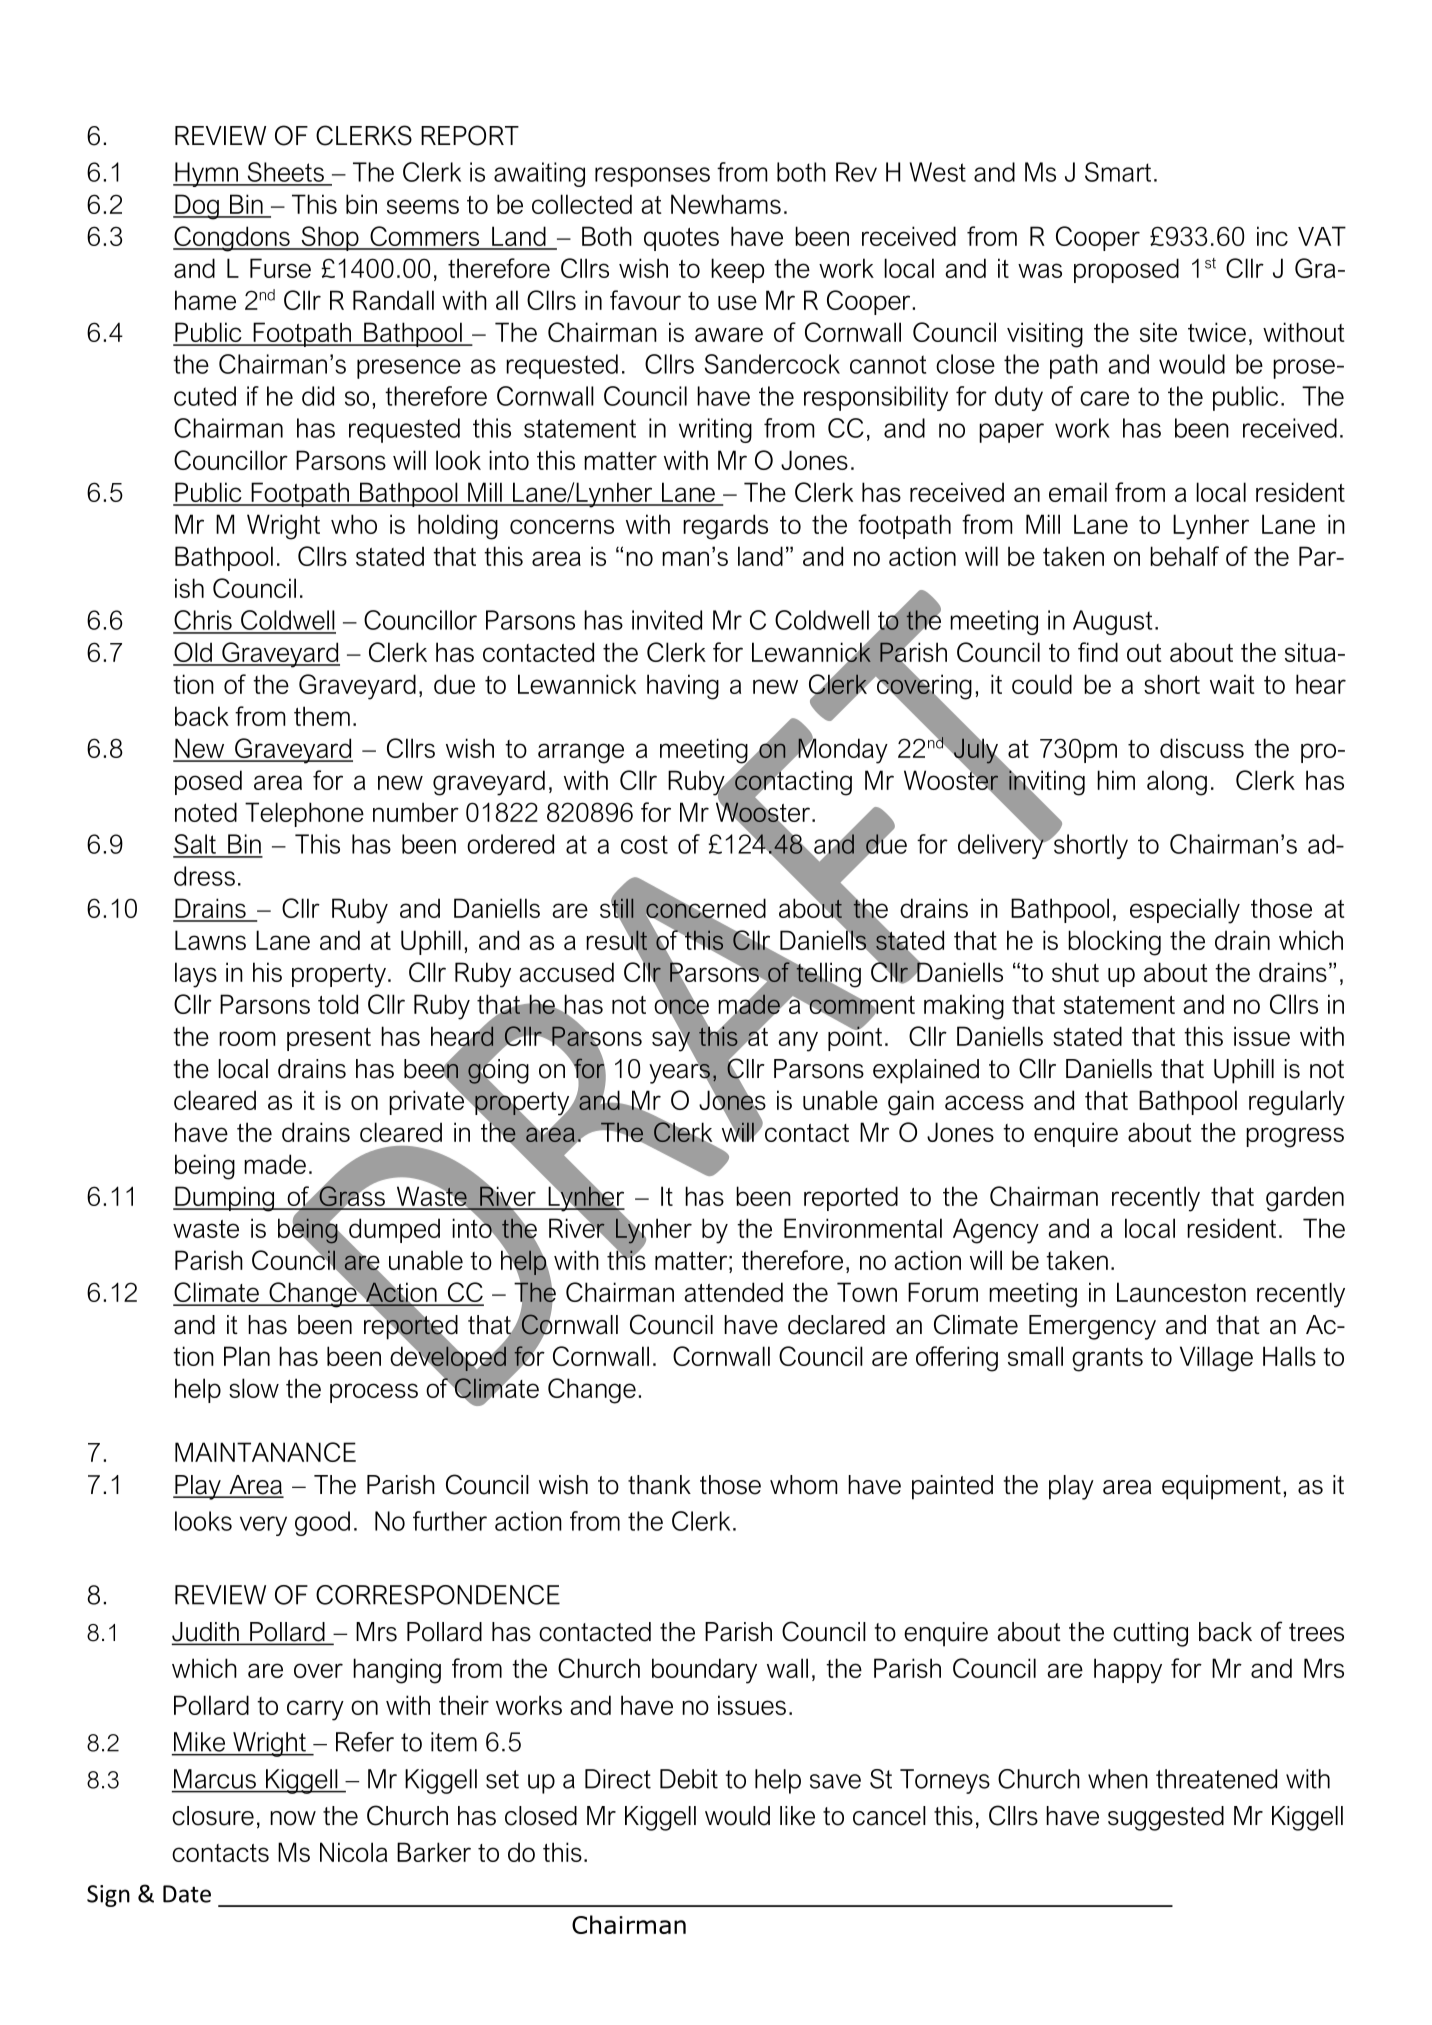 This screenshot has width=1432, height=2025. I want to click on Dog, so click(197, 207).
